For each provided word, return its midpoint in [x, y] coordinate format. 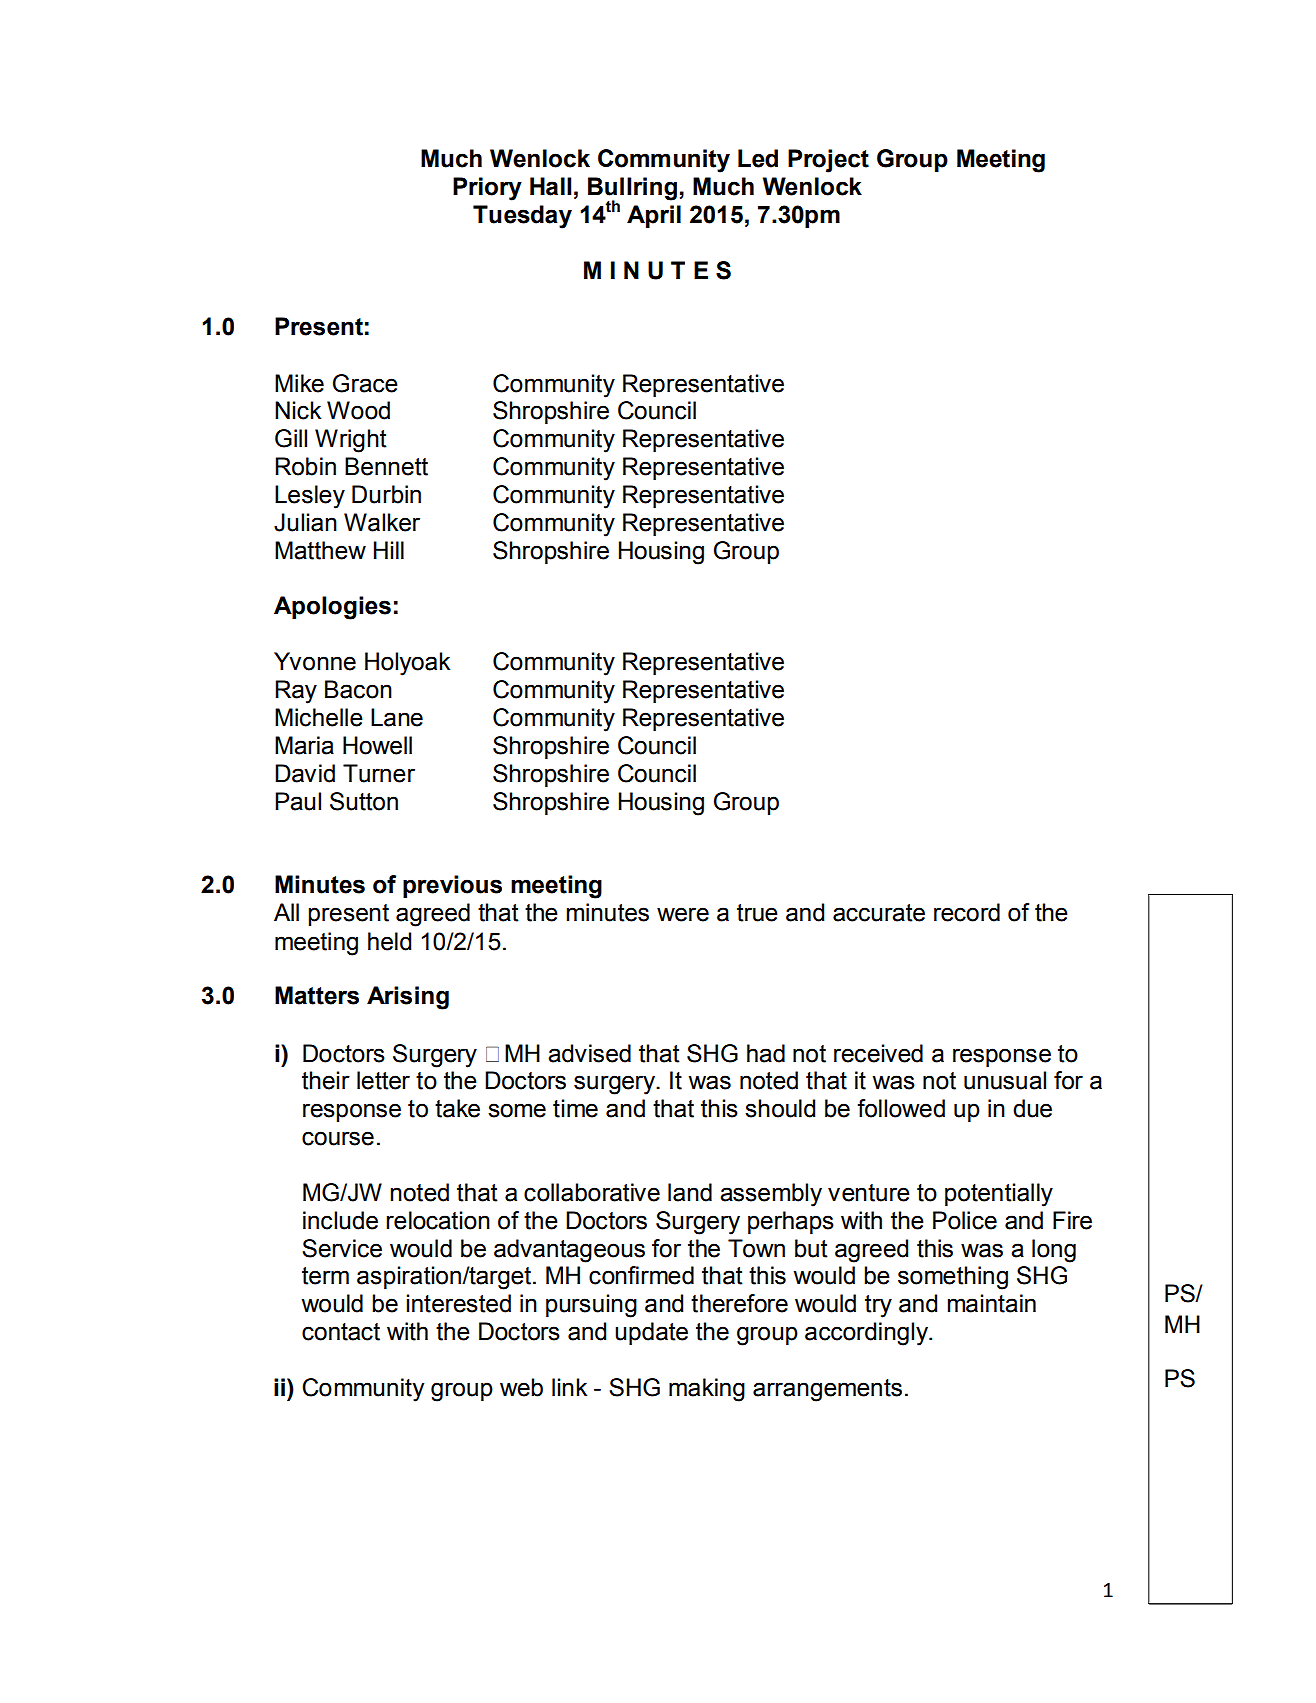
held [389, 941]
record [967, 912]
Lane [397, 717]
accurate [879, 913]
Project [828, 161]
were [683, 914]
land [690, 1192]
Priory [487, 189]
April [654, 216]
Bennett [386, 466]
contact [341, 1332]
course [338, 1138]
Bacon [358, 689]
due [1032, 1108]
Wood [358, 410]
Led [758, 158]
